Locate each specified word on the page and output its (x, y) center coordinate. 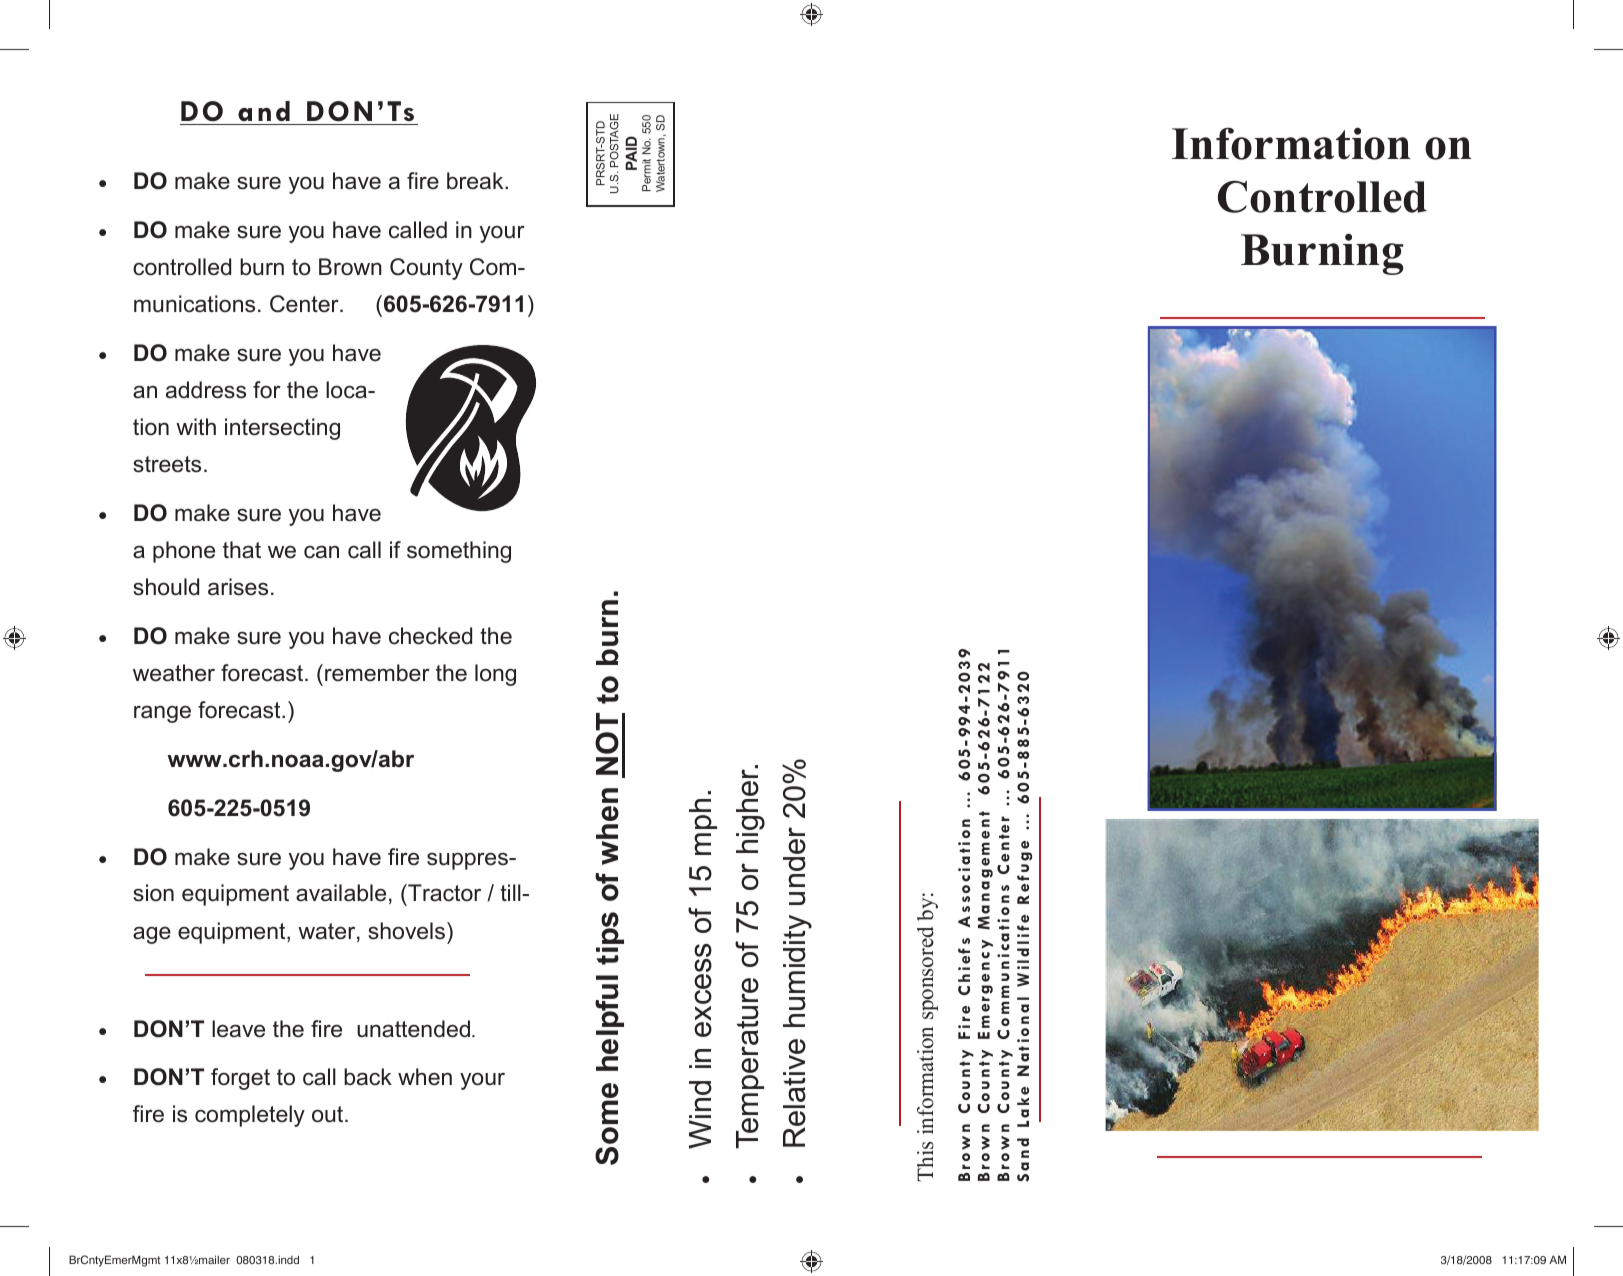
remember (377, 673)
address (206, 390)
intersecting (282, 429)
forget (240, 1079)
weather (174, 673)
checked (430, 636)
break (476, 181)
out (329, 1114)
